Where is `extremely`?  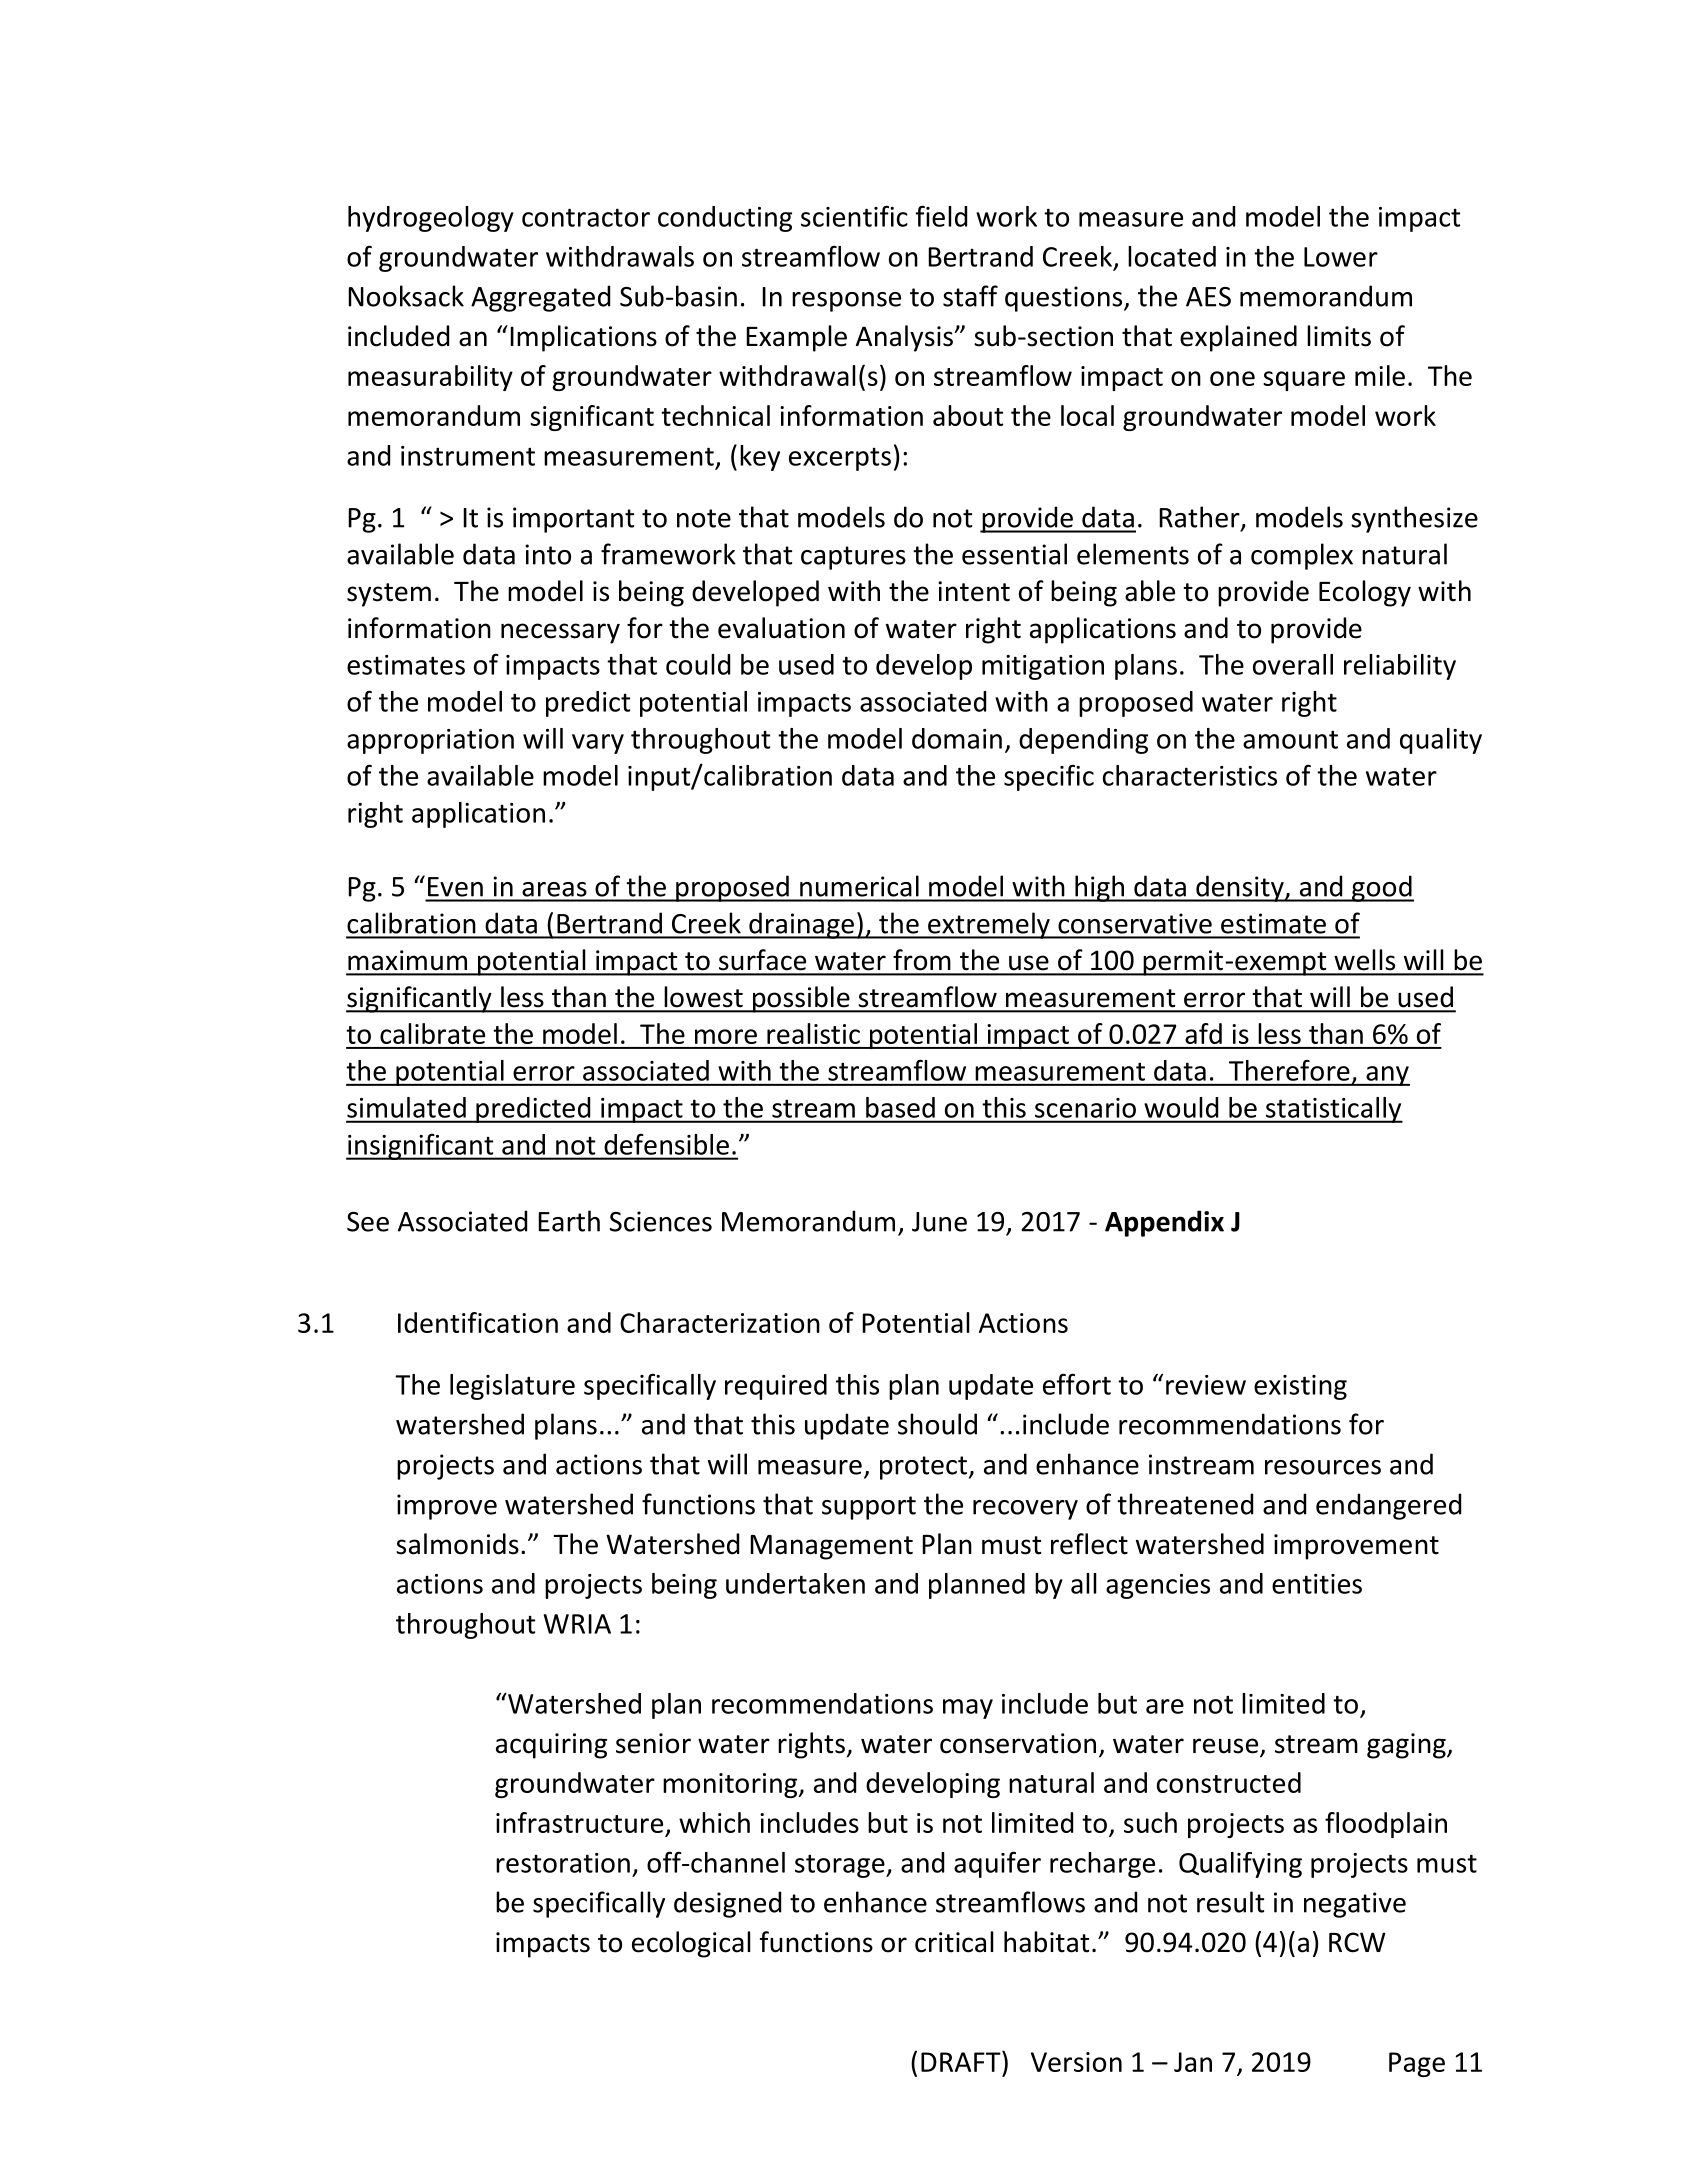
extremely is located at coordinates (989, 925).
